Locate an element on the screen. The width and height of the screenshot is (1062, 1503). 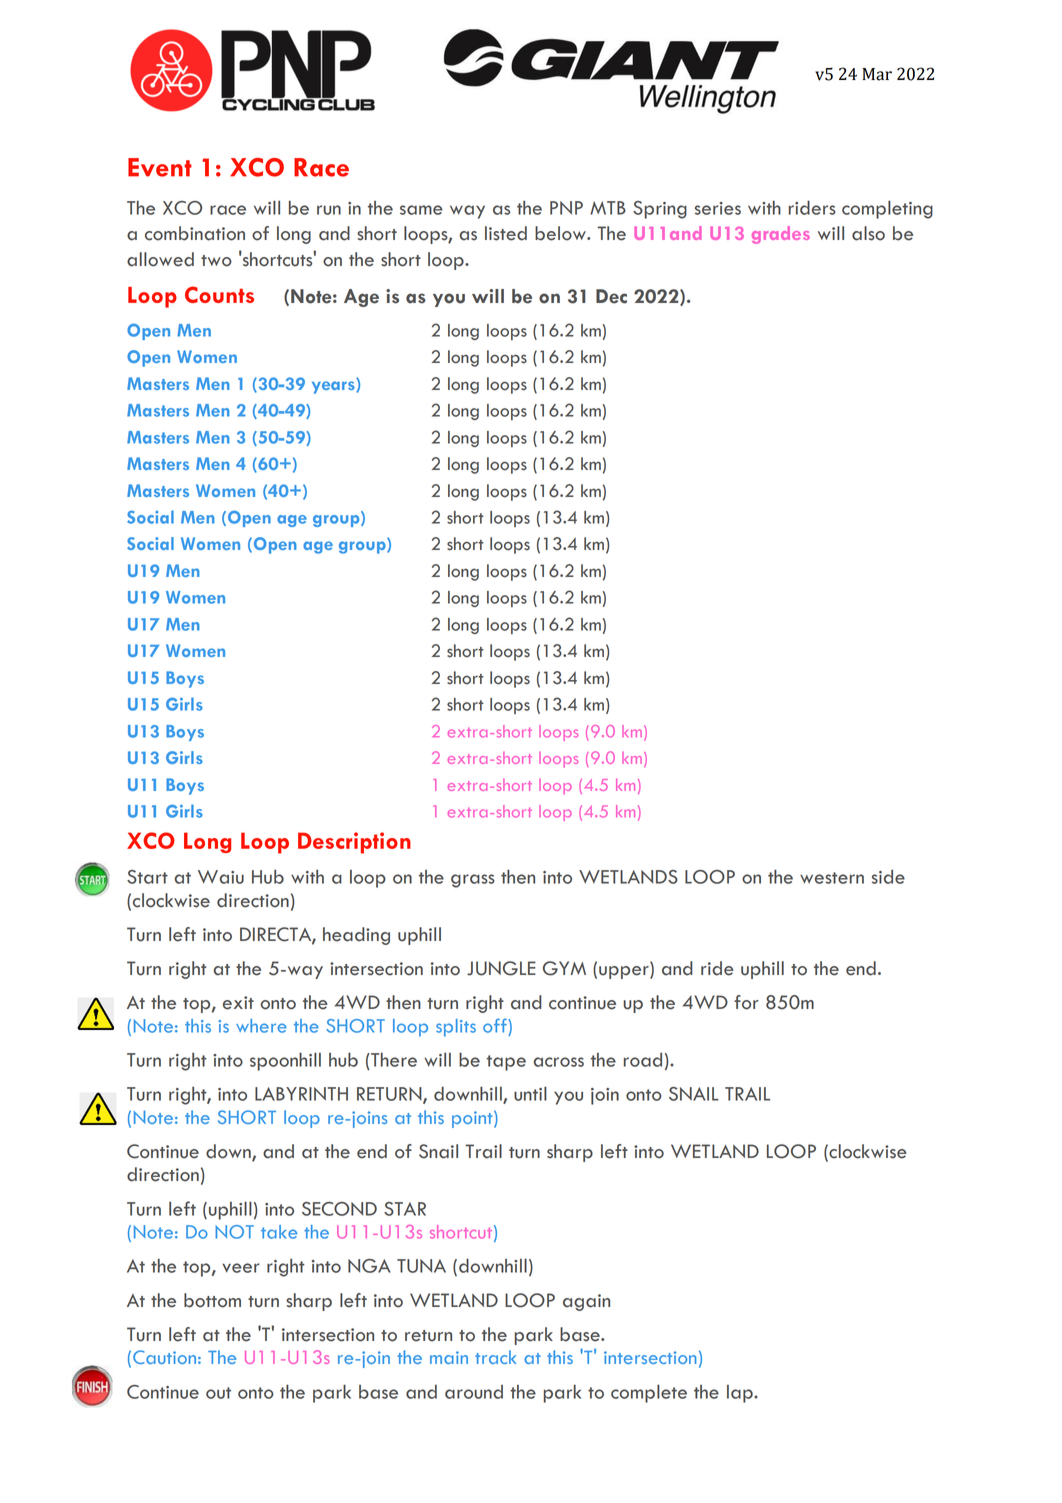
out is located at coordinates (218, 1393).
